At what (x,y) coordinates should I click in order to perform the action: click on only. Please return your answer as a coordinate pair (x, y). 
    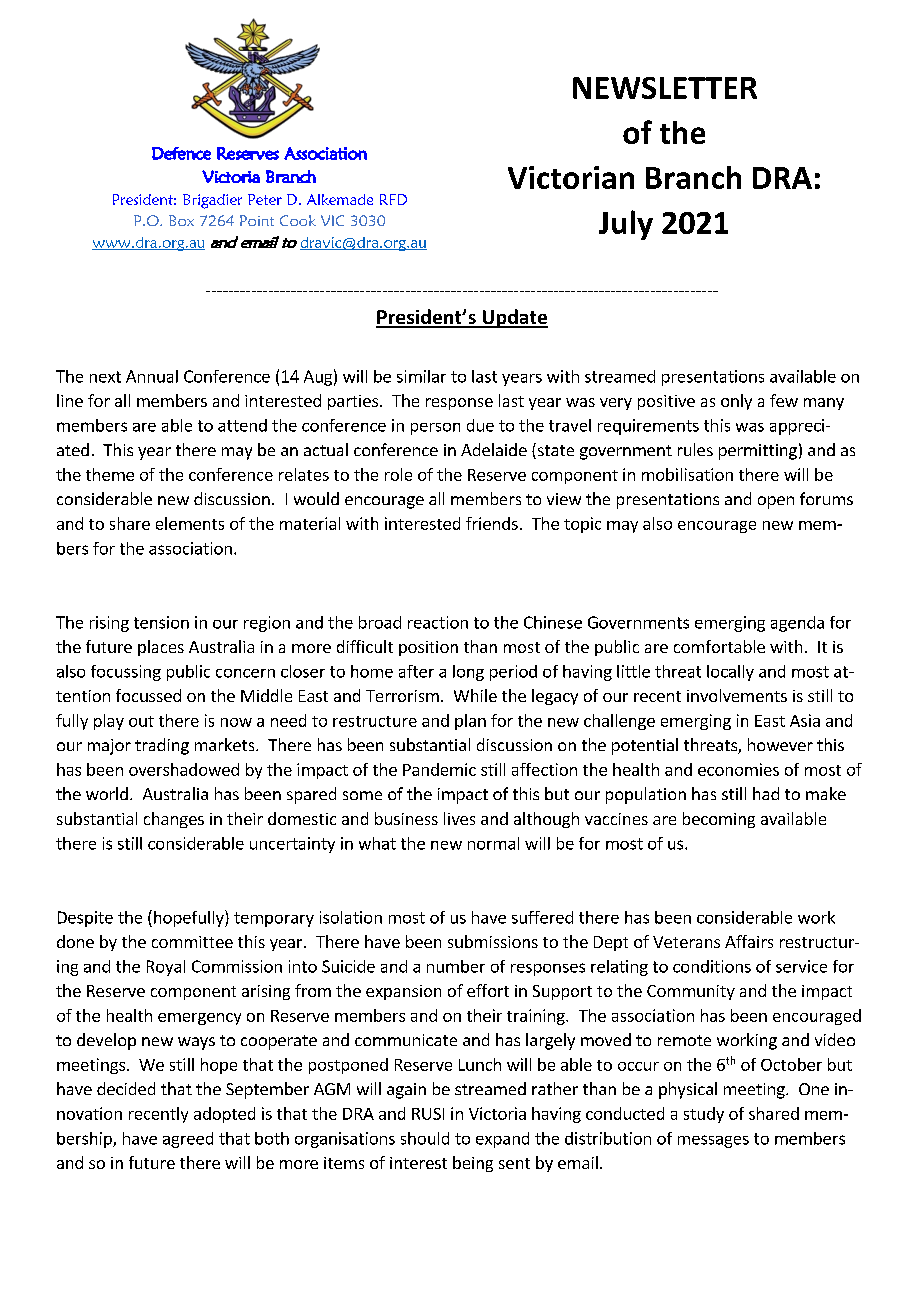
    Looking at the image, I should click on (736, 402).
